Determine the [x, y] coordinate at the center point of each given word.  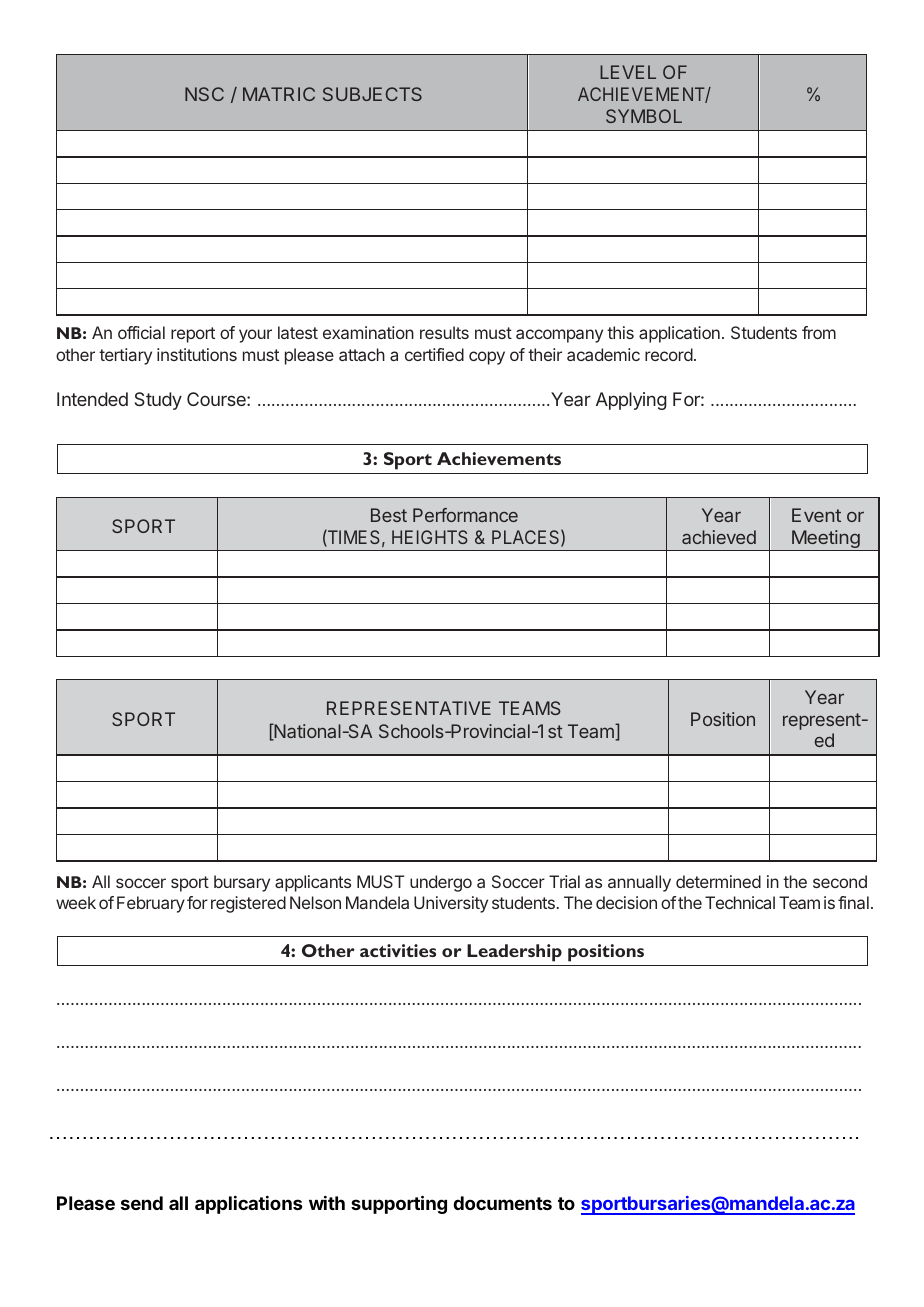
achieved [719, 537]
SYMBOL [644, 116]
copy [487, 358]
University [451, 904]
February [151, 904]
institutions [197, 354]
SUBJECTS [372, 94]
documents [502, 1203]
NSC [204, 94]
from [819, 332]
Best [389, 515]
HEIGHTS [430, 537]
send [142, 1203]
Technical [740, 902]
